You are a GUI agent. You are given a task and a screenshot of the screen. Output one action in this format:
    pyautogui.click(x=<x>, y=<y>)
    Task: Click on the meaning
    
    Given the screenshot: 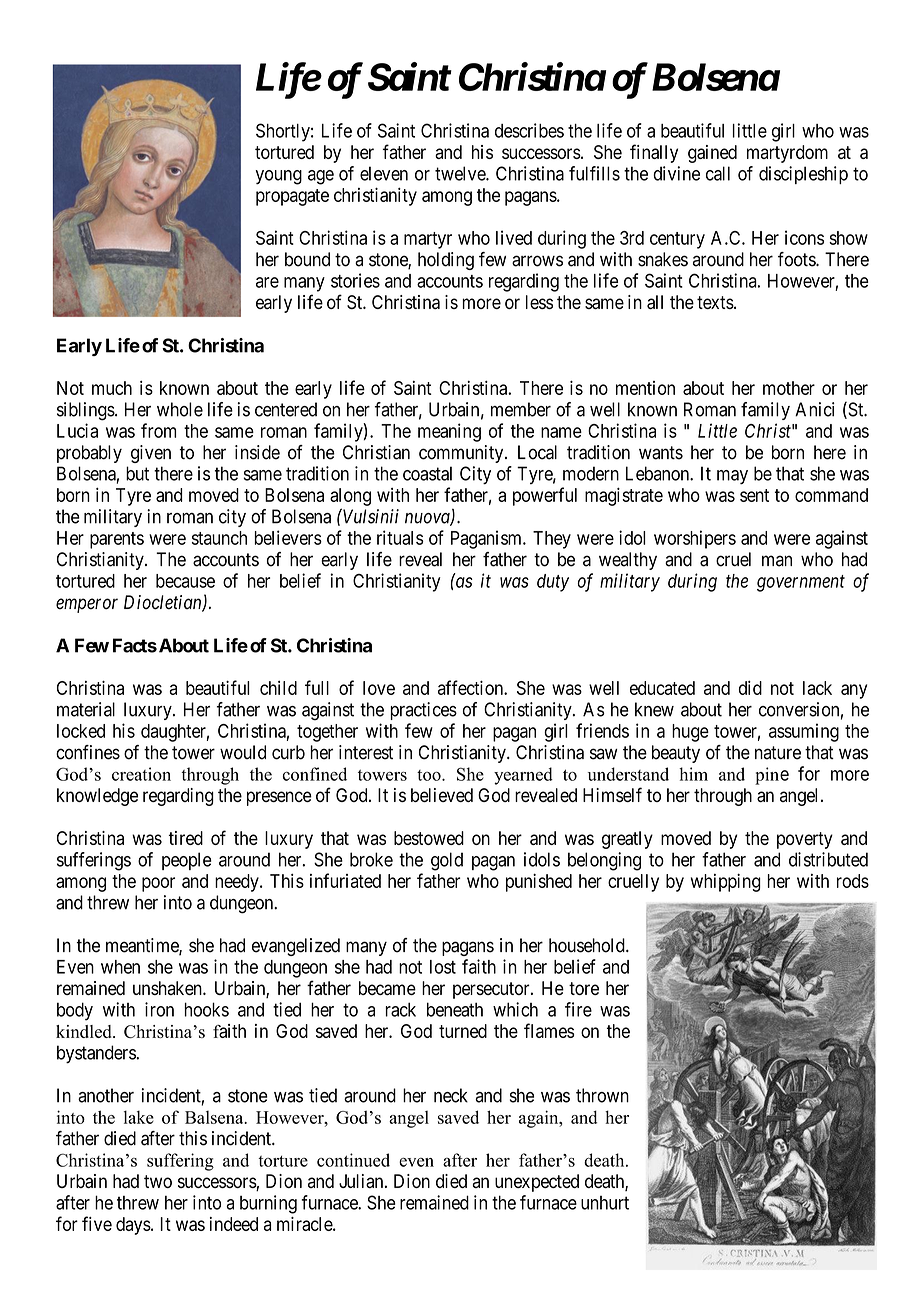 What is the action you would take?
    pyautogui.click(x=449, y=432)
